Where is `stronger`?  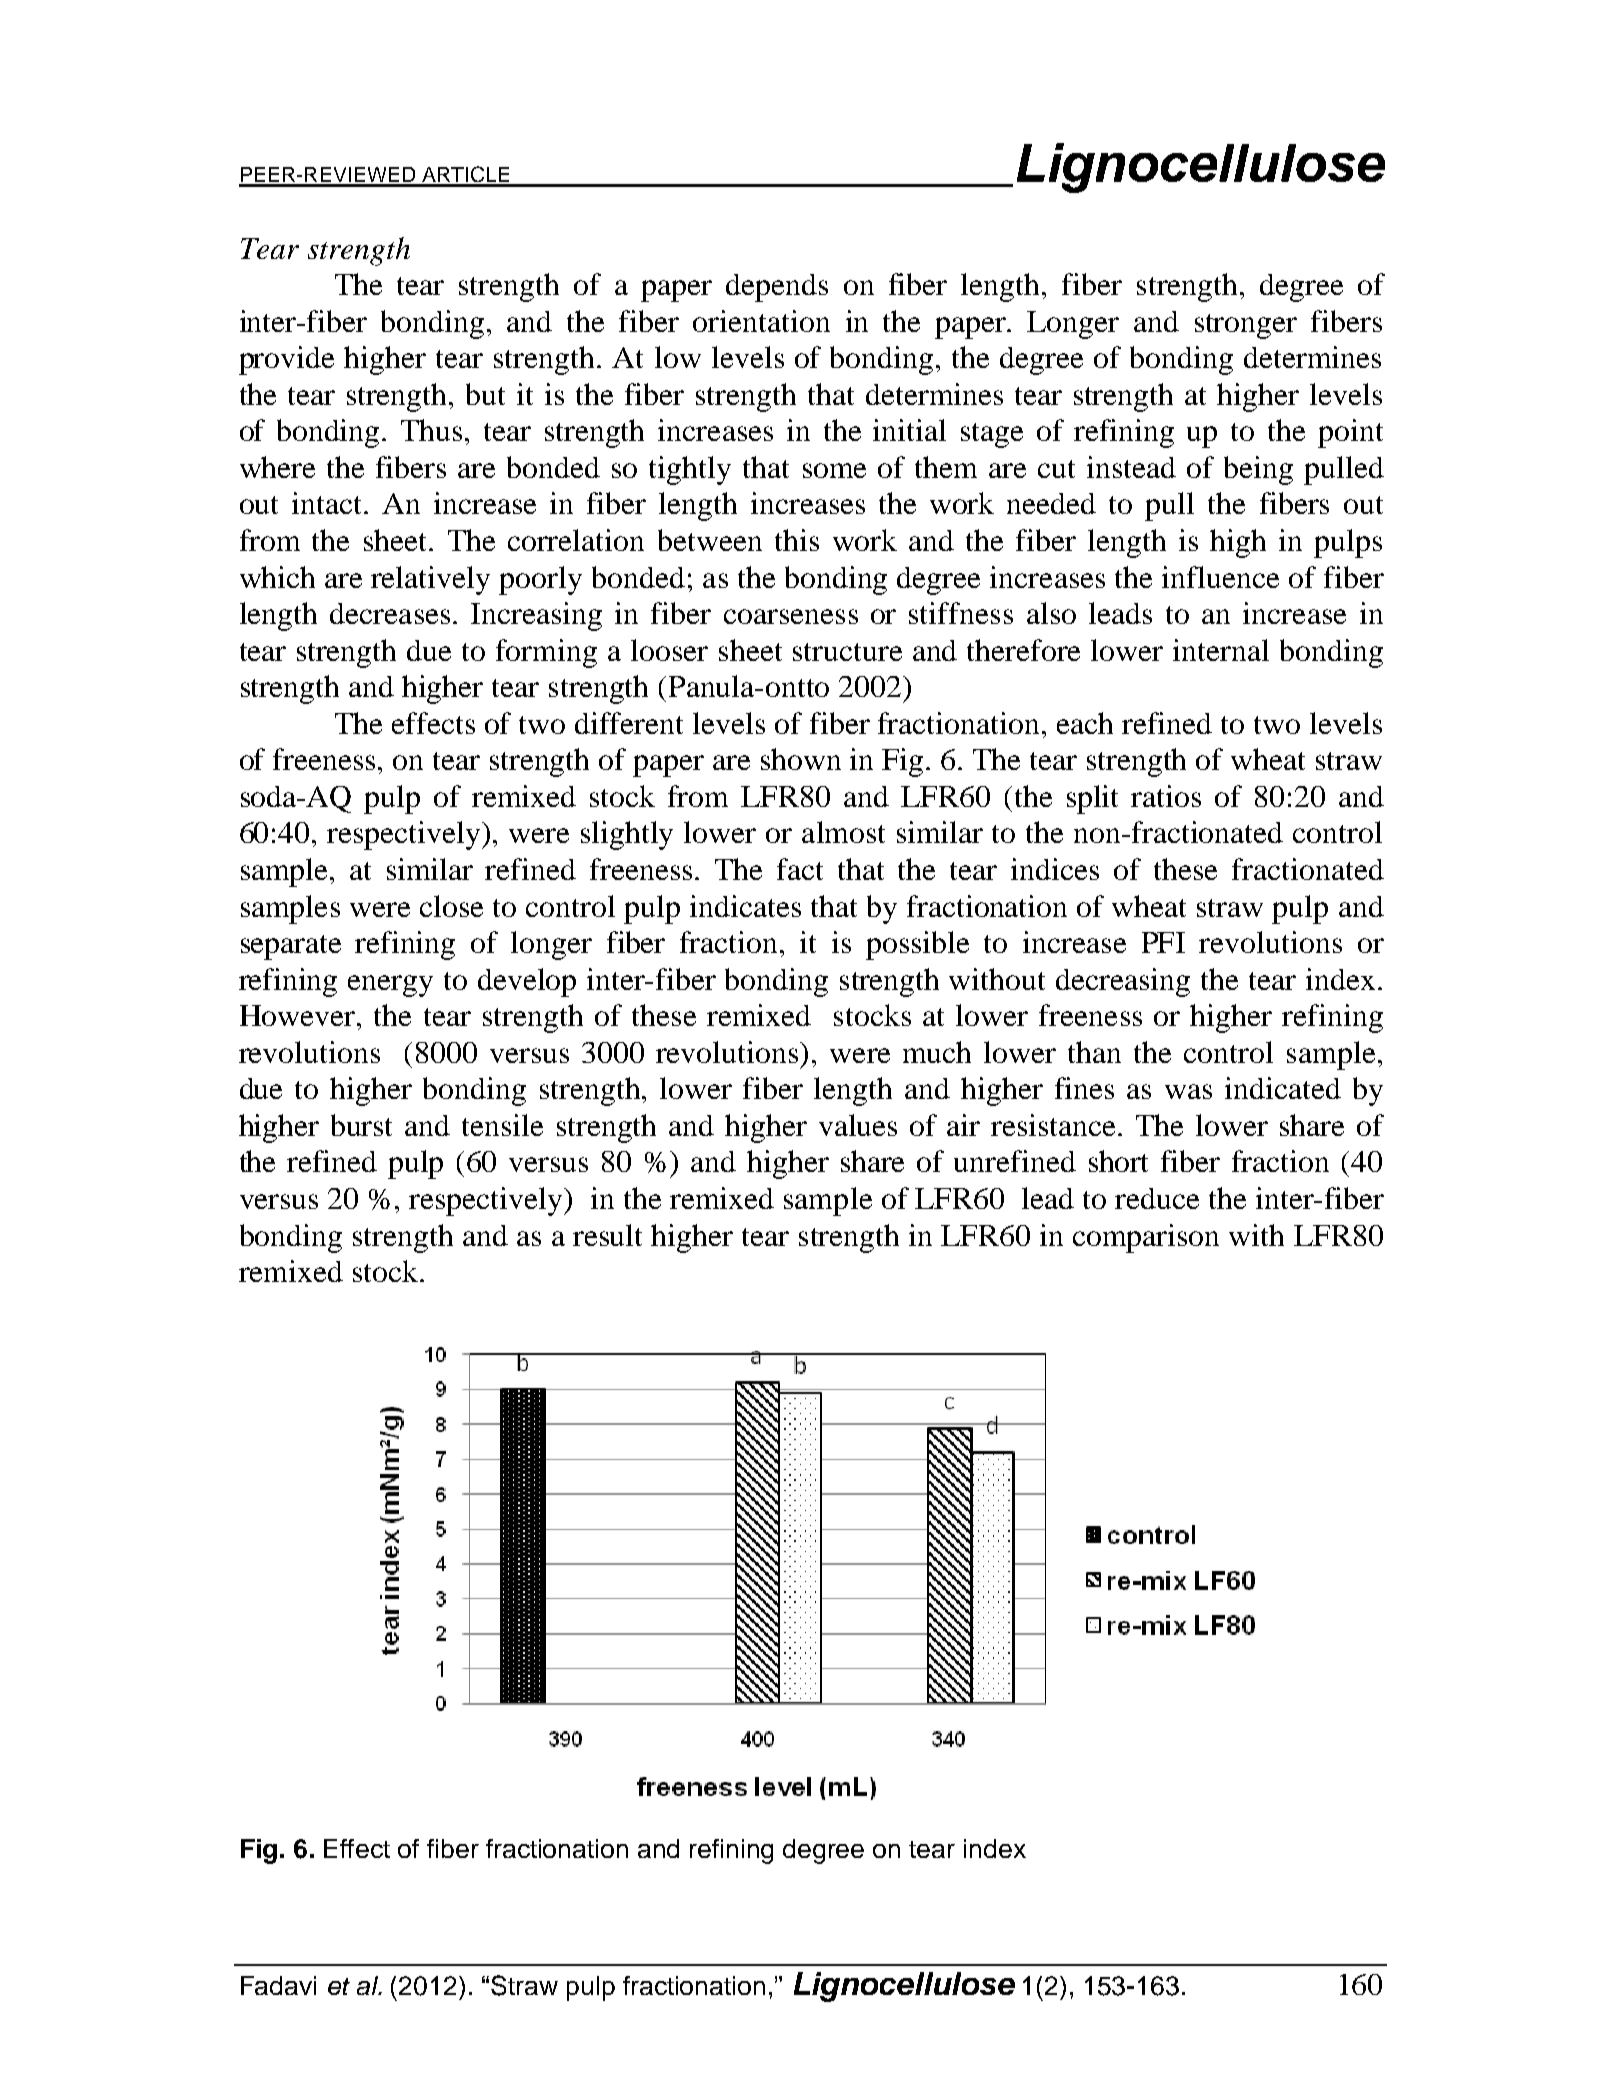 stronger is located at coordinates (1246, 326).
